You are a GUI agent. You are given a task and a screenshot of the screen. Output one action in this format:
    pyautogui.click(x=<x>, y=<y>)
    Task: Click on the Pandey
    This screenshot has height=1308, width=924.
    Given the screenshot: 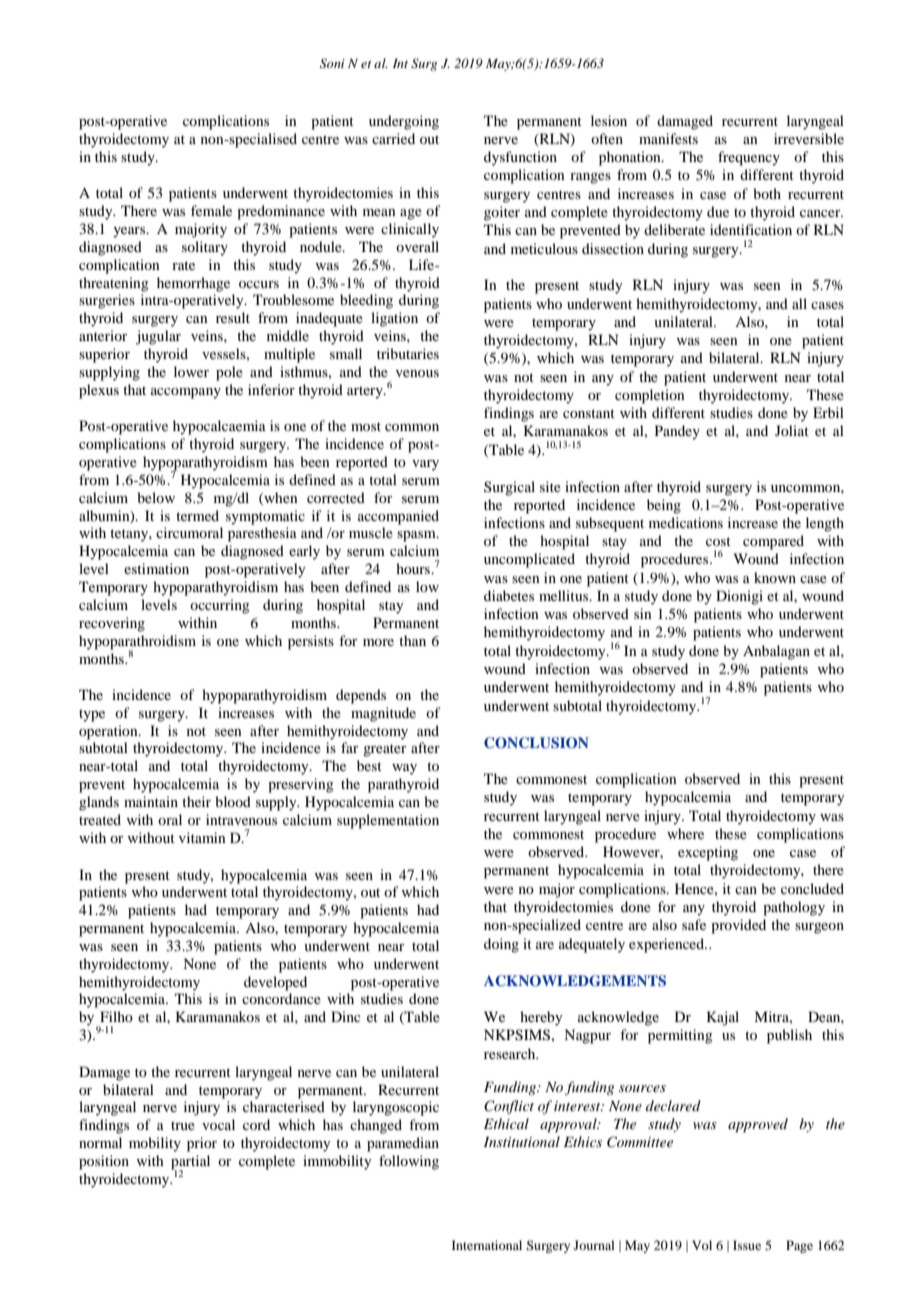 What is the action you would take?
    pyautogui.click(x=677, y=432)
